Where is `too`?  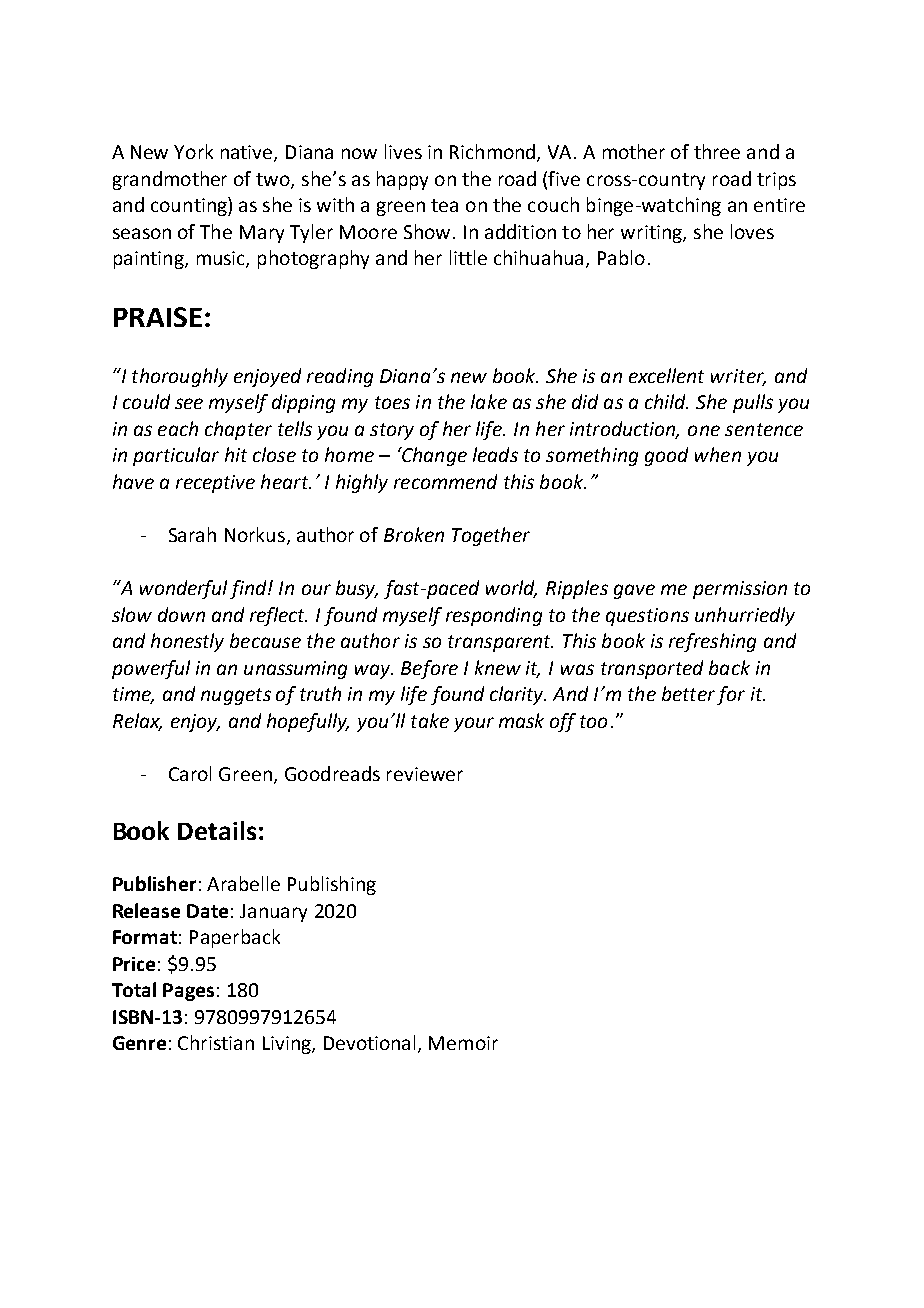 too is located at coordinates (593, 721).
